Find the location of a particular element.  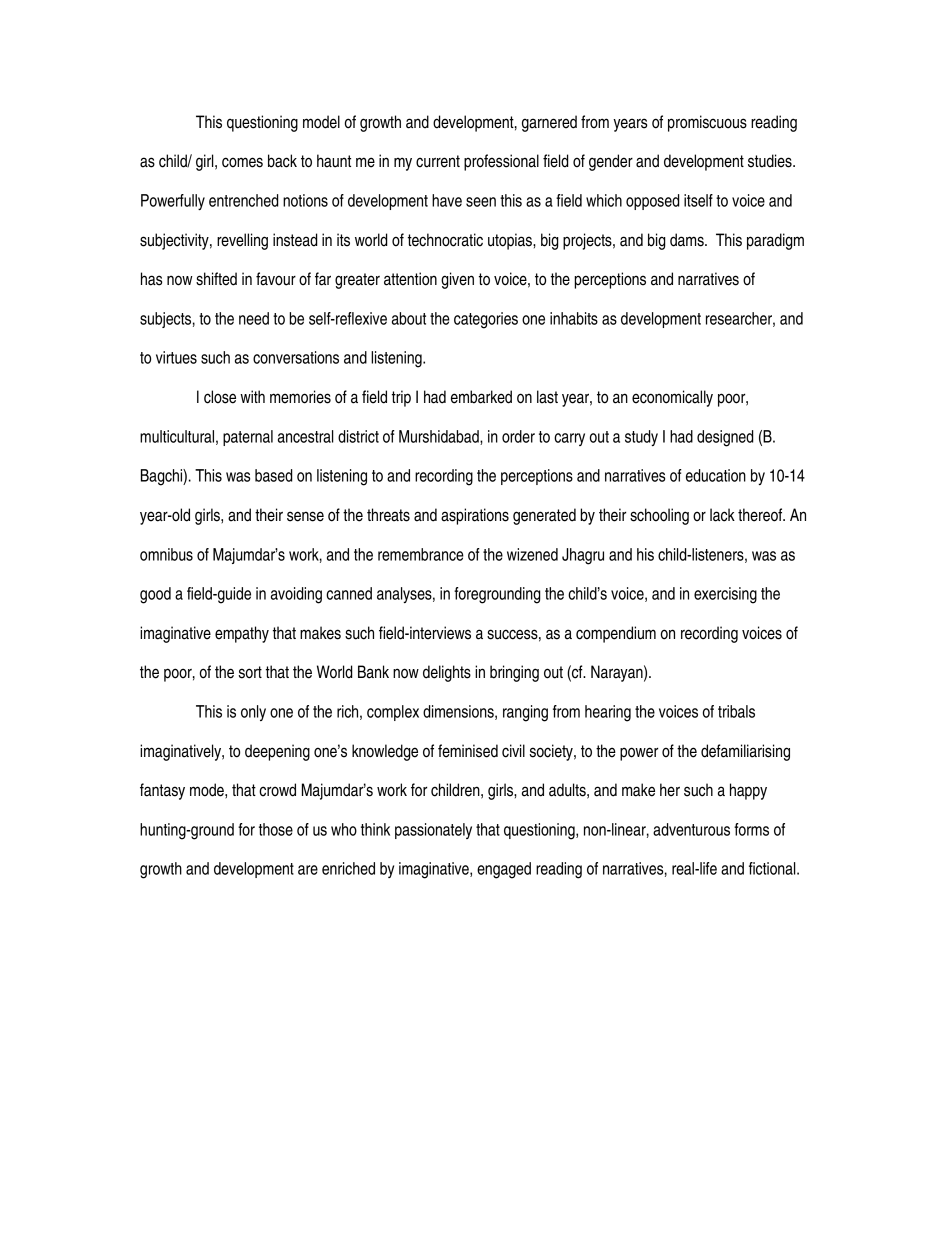

comes is located at coordinates (242, 162).
